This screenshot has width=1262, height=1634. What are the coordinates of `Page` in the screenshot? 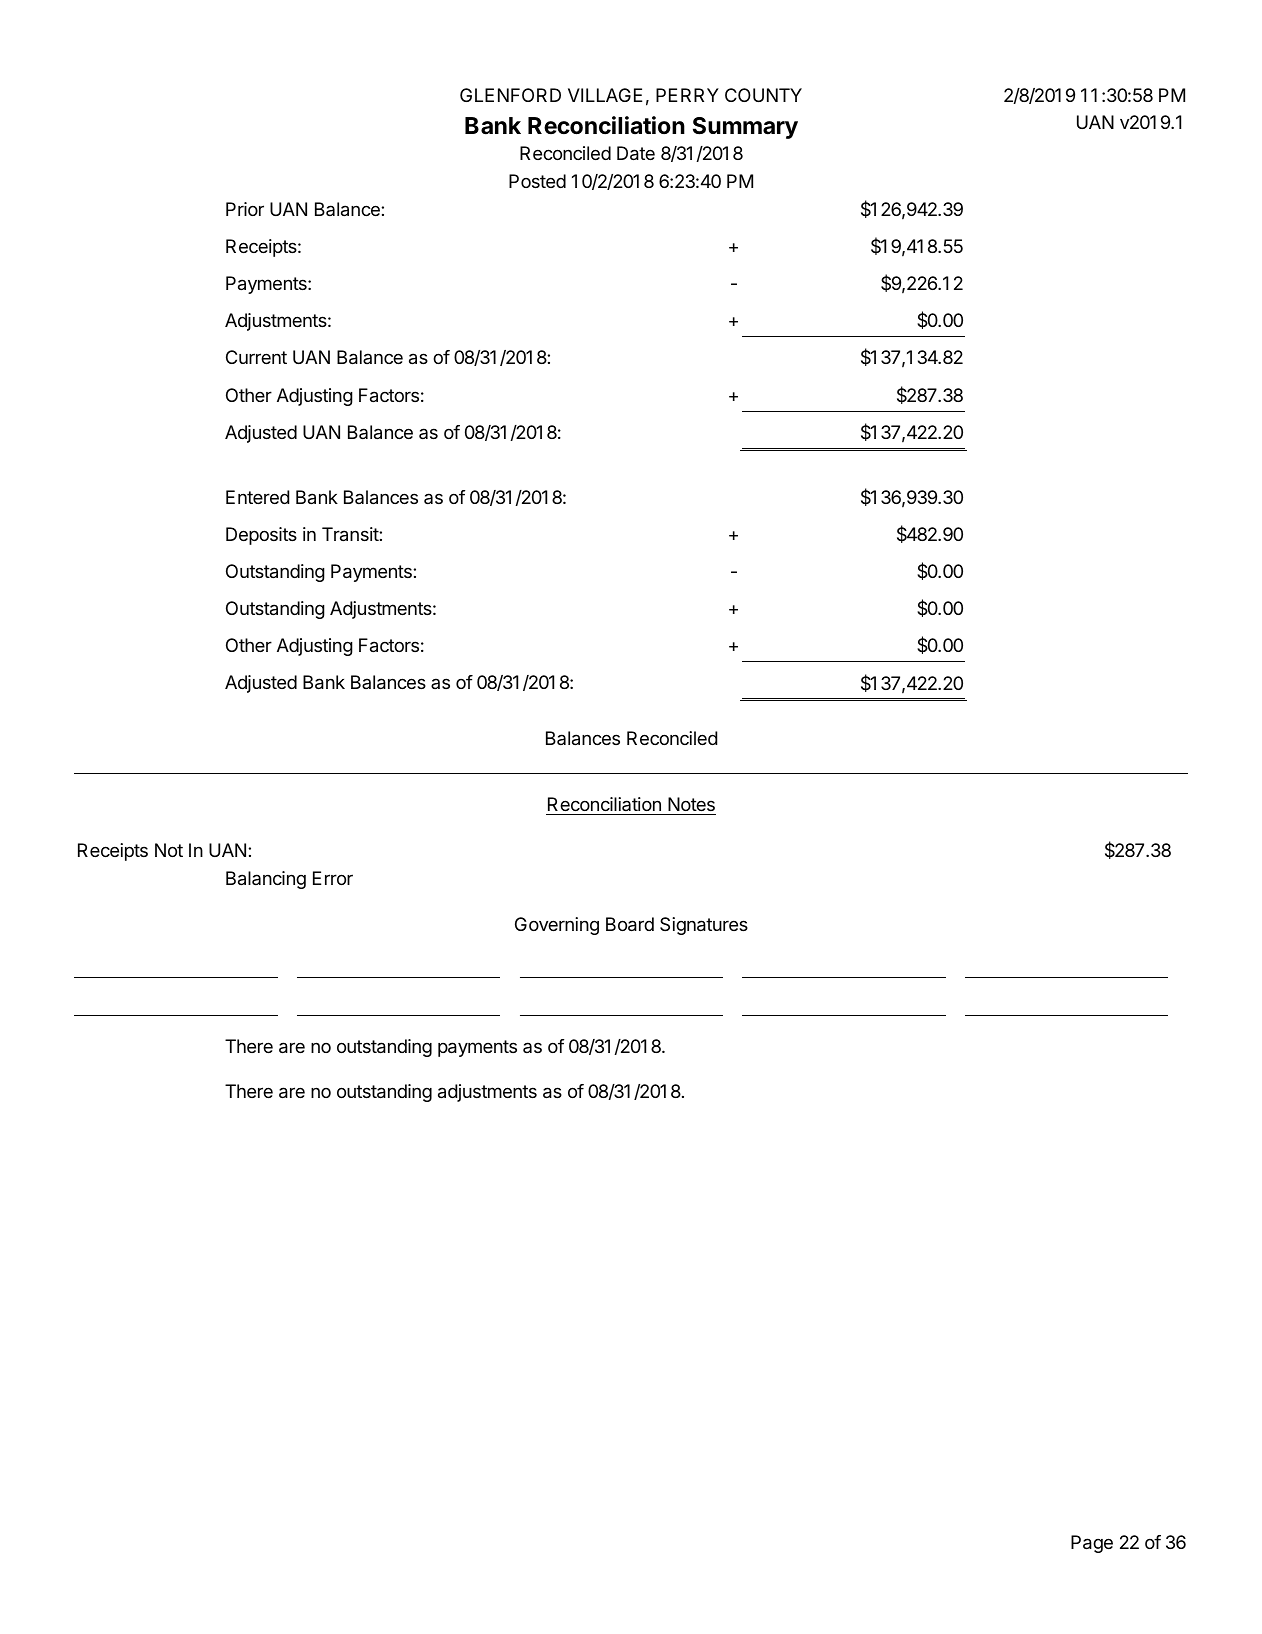 It's located at (1092, 1544).
